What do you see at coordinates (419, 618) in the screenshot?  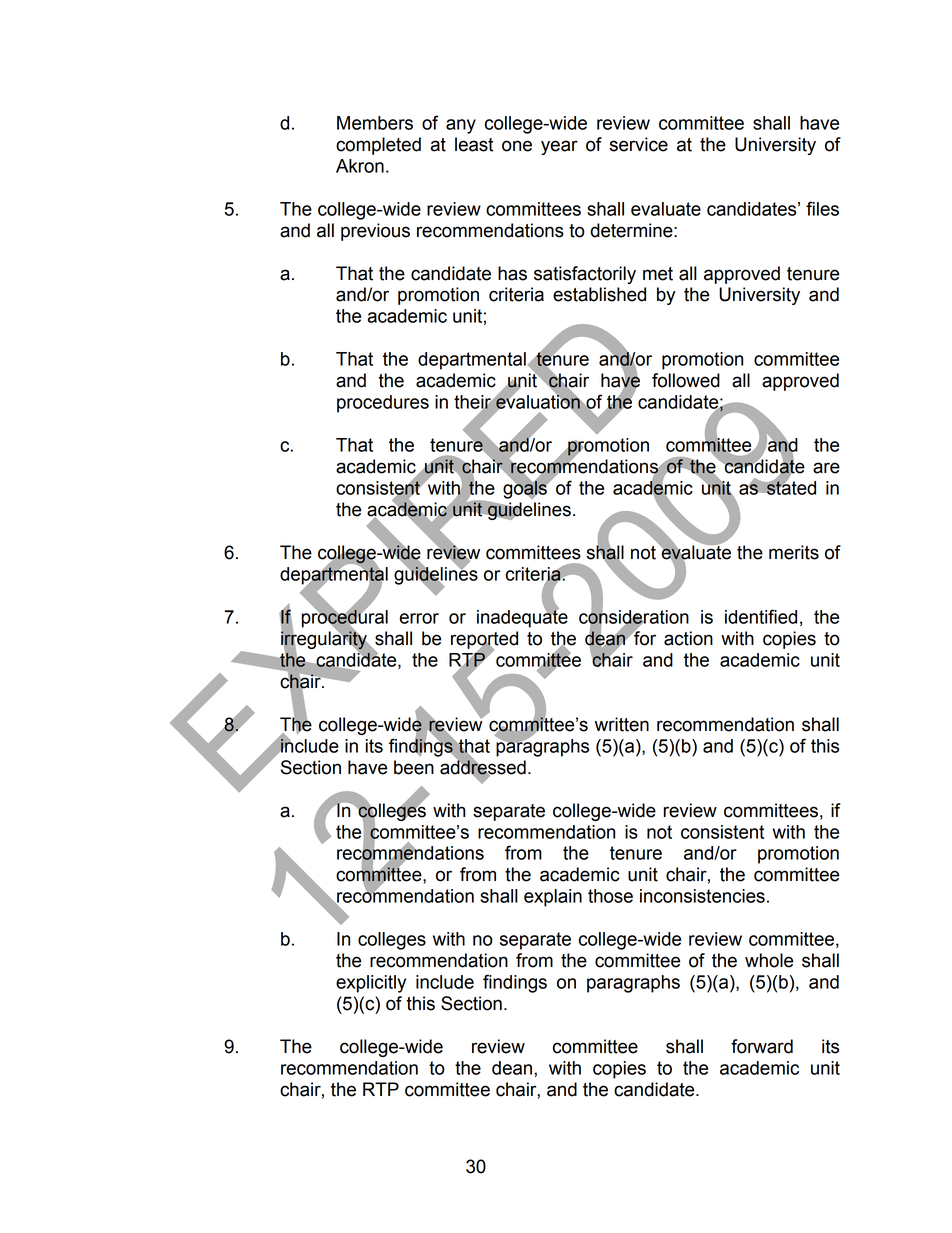 I see `error` at bounding box center [419, 618].
